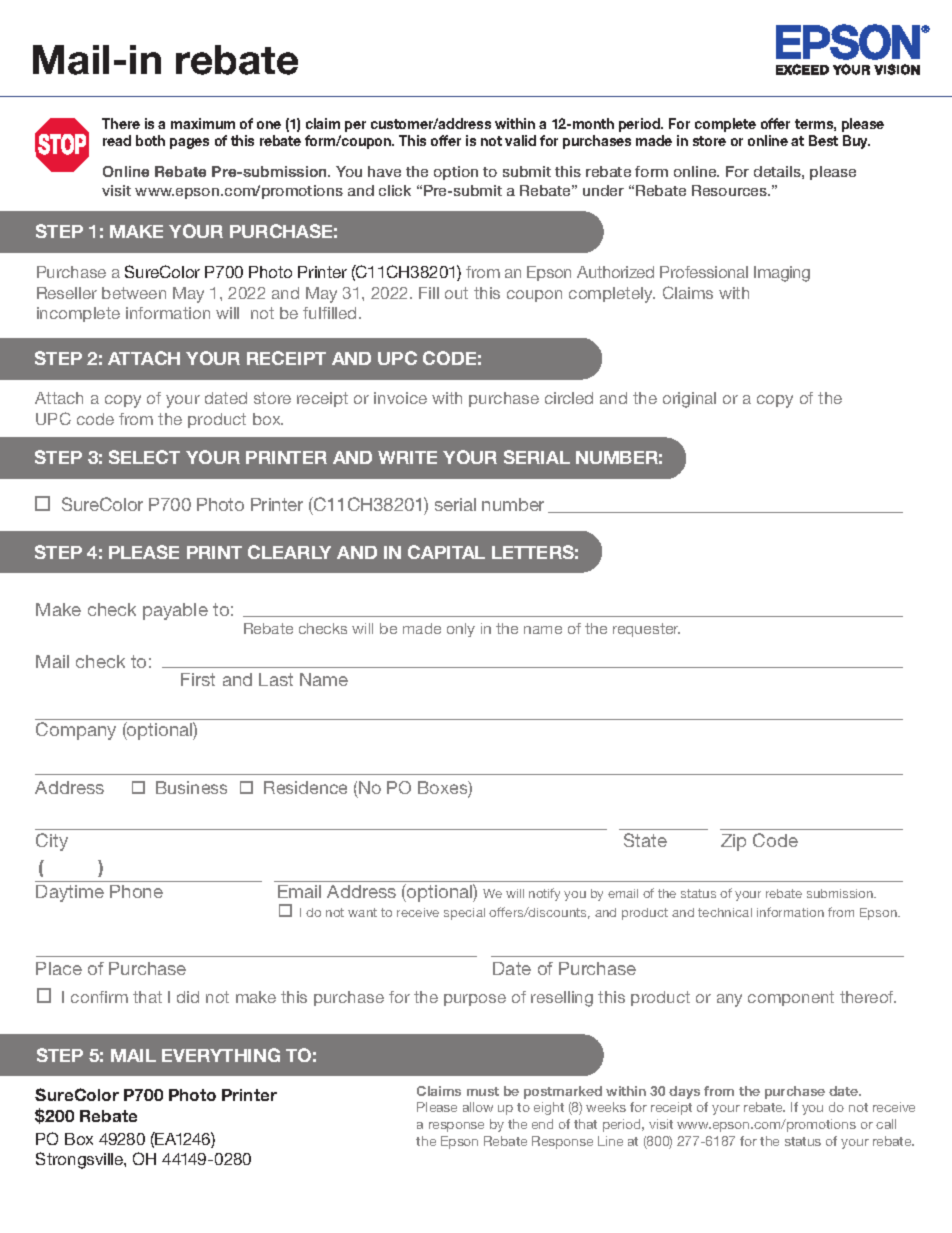 The height and width of the screenshot is (1233, 952). I want to click on days, so click(684, 1092).
